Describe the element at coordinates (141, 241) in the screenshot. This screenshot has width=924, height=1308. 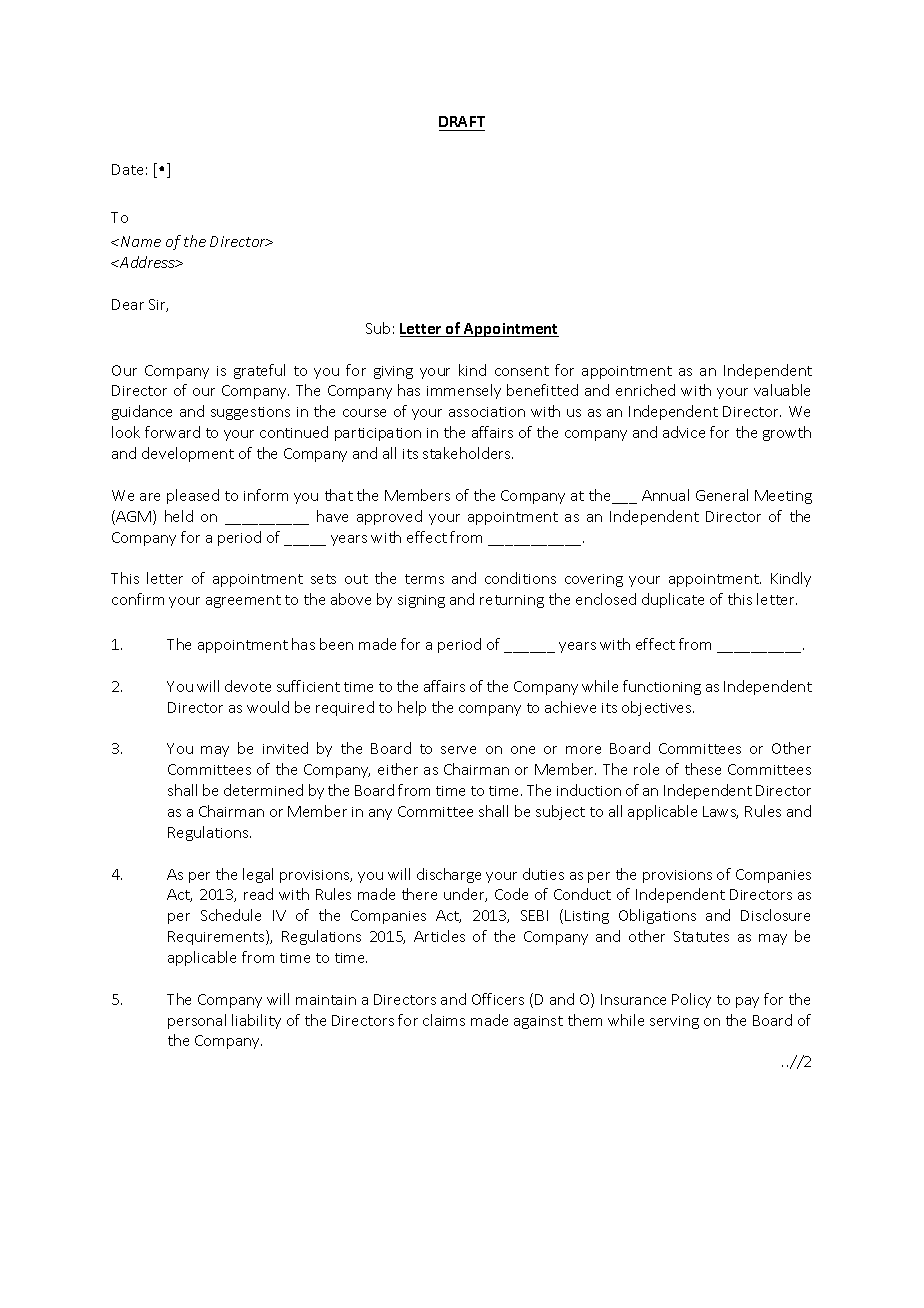
I see `Name` at that location.
